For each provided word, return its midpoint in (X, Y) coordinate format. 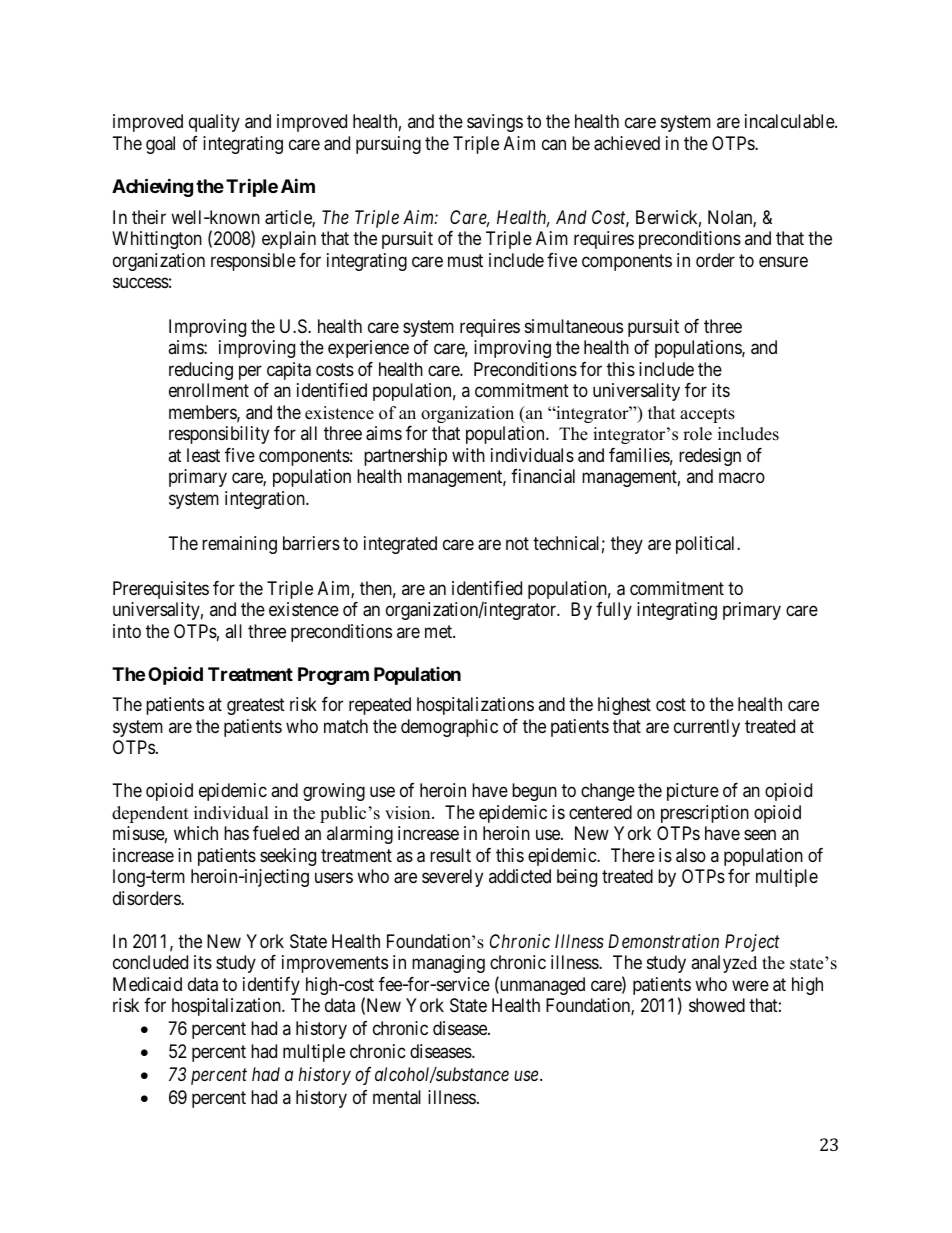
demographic (449, 728)
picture (693, 792)
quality (214, 123)
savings (495, 123)
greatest (256, 707)
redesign (710, 457)
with (468, 455)
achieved (627, 143)
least (203, 455)
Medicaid (147, 984)
